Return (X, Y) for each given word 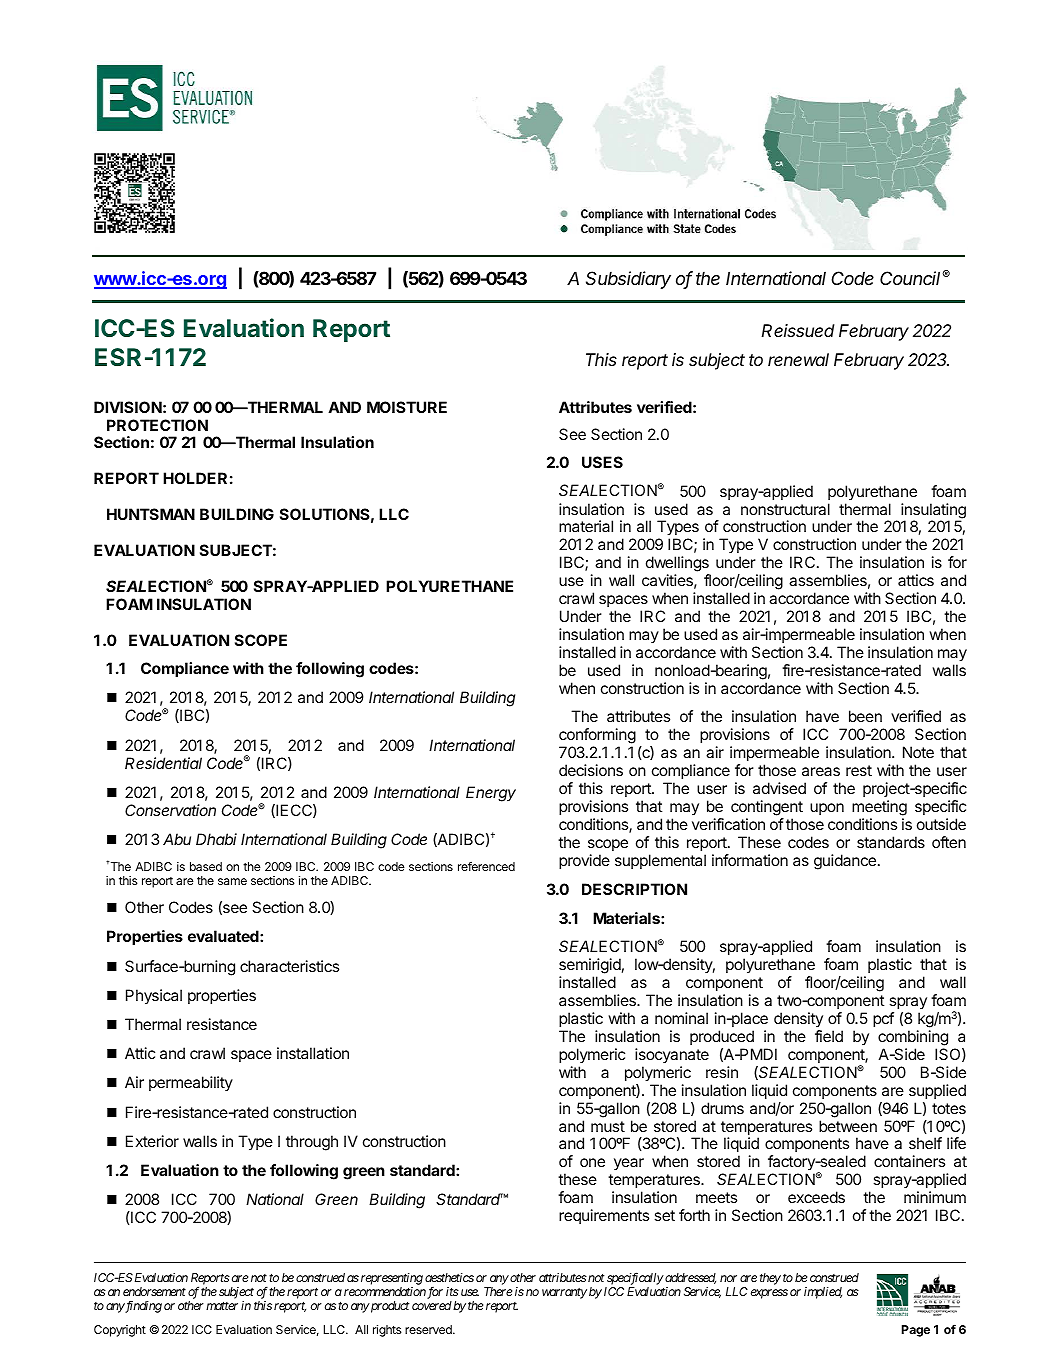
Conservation (170, 810)
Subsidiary (628, 280)
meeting (879, 809)
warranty (564, 1293)
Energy (491, 794)
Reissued (798, 330)
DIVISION (128, 407)
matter (222, 1305)
